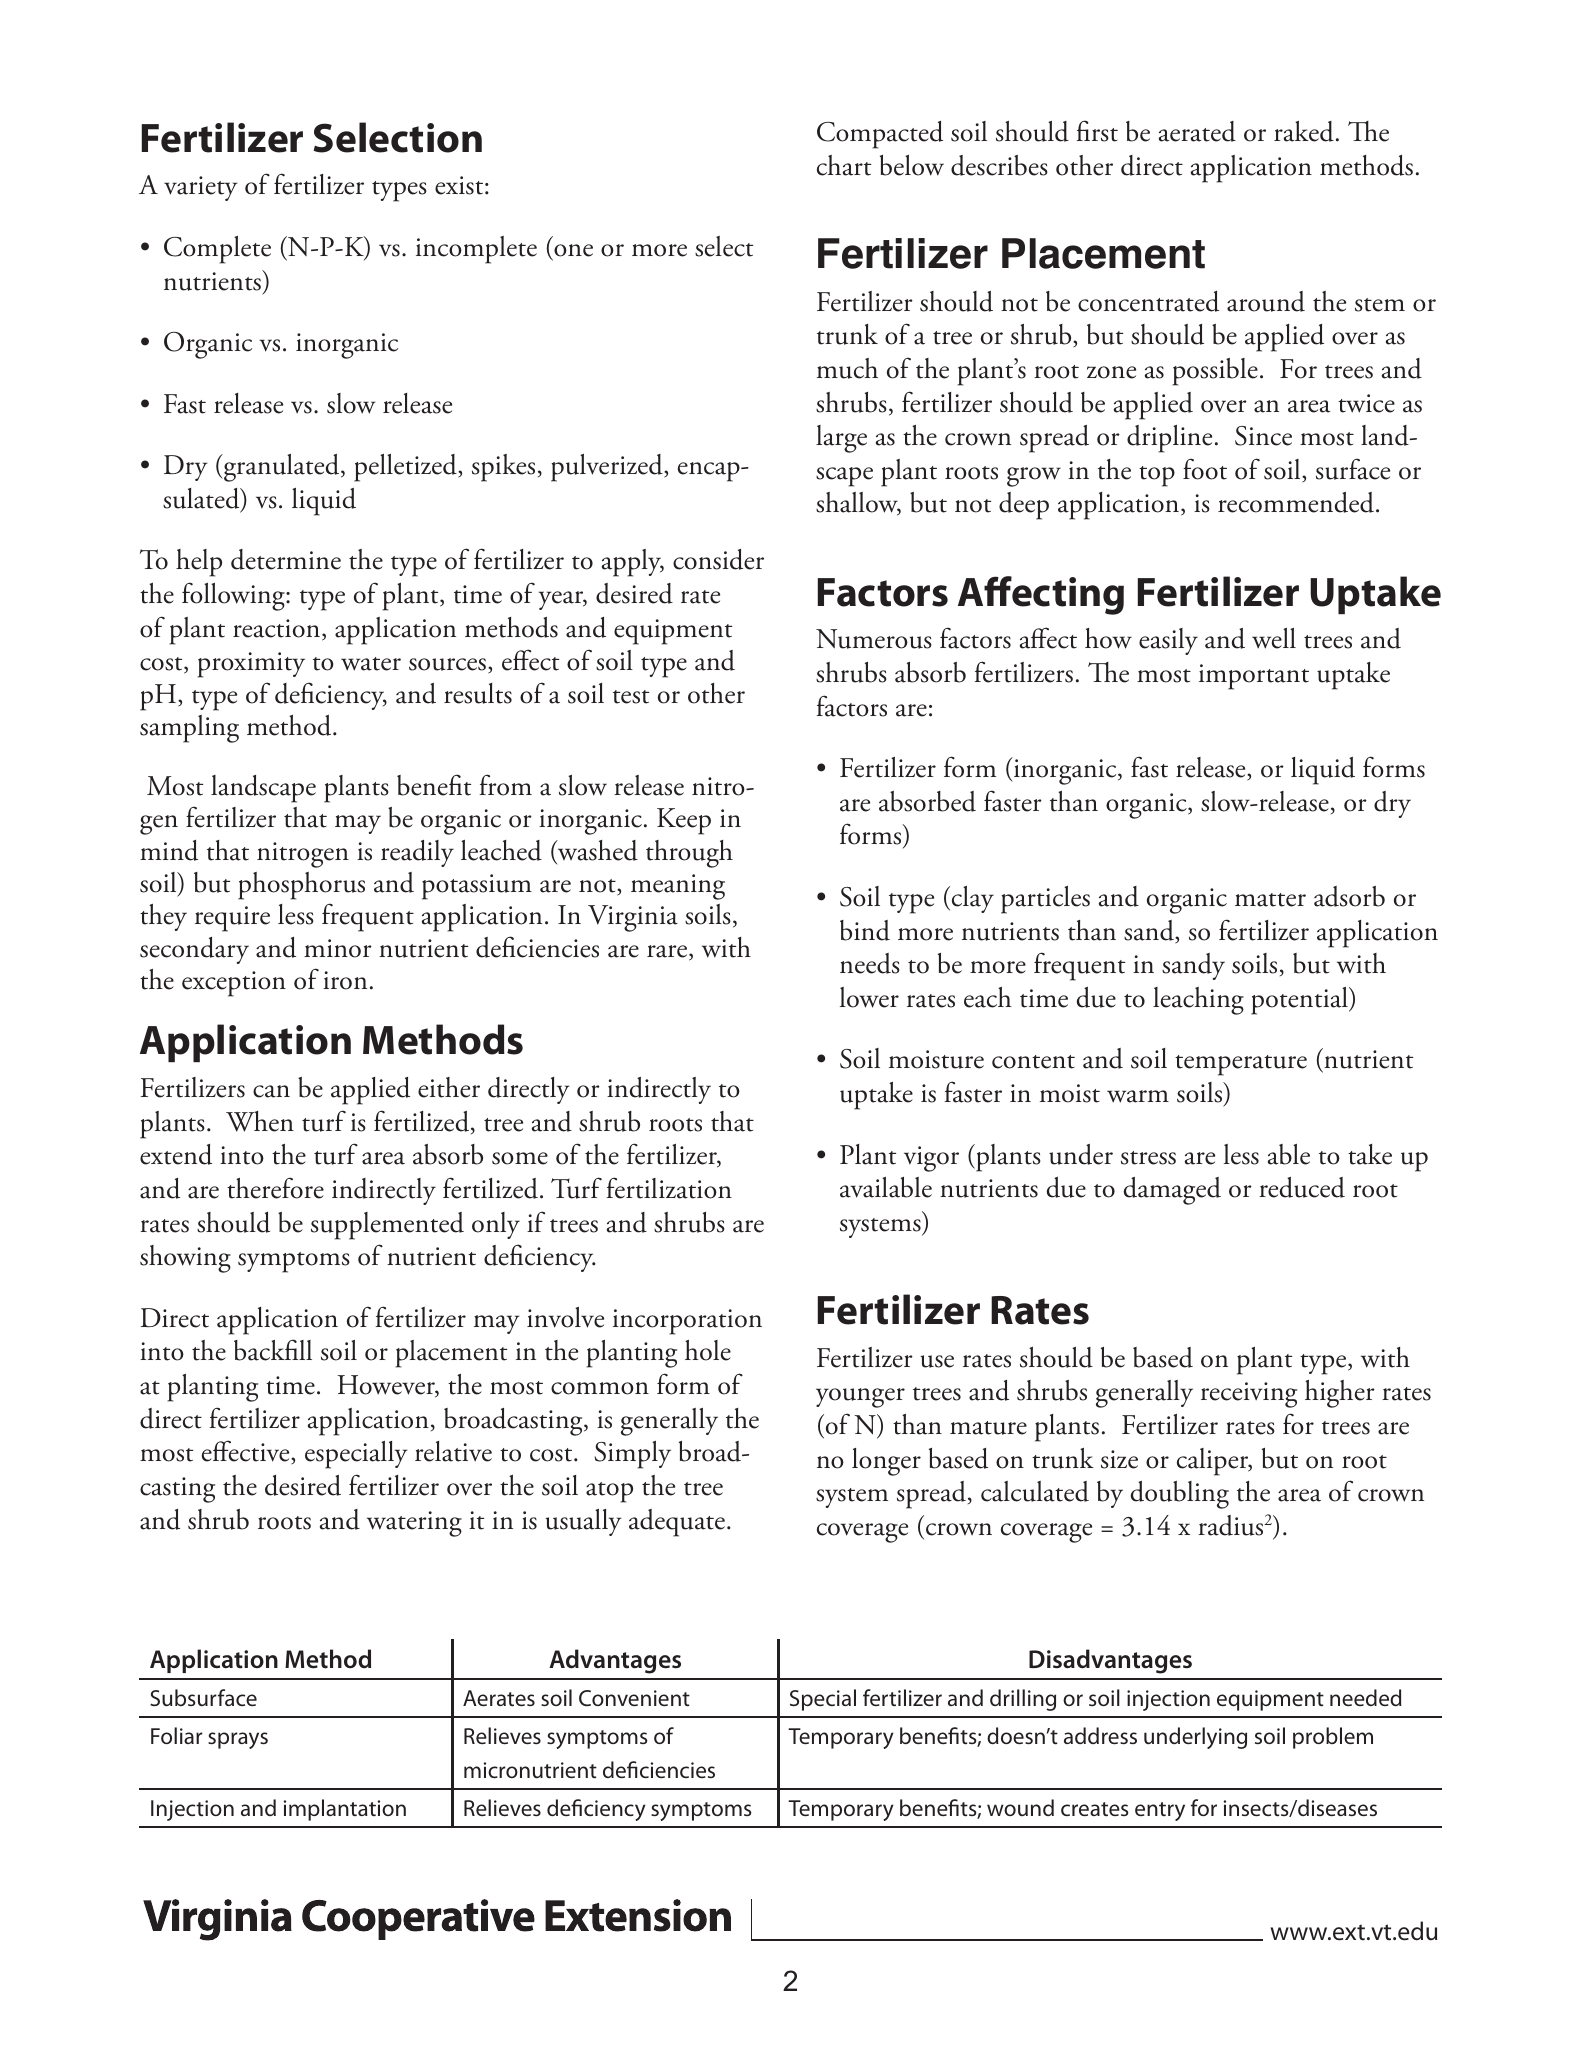 This screenshot has height=2048, width=1582. I want to click on Convenient, so click(634, 1698).
